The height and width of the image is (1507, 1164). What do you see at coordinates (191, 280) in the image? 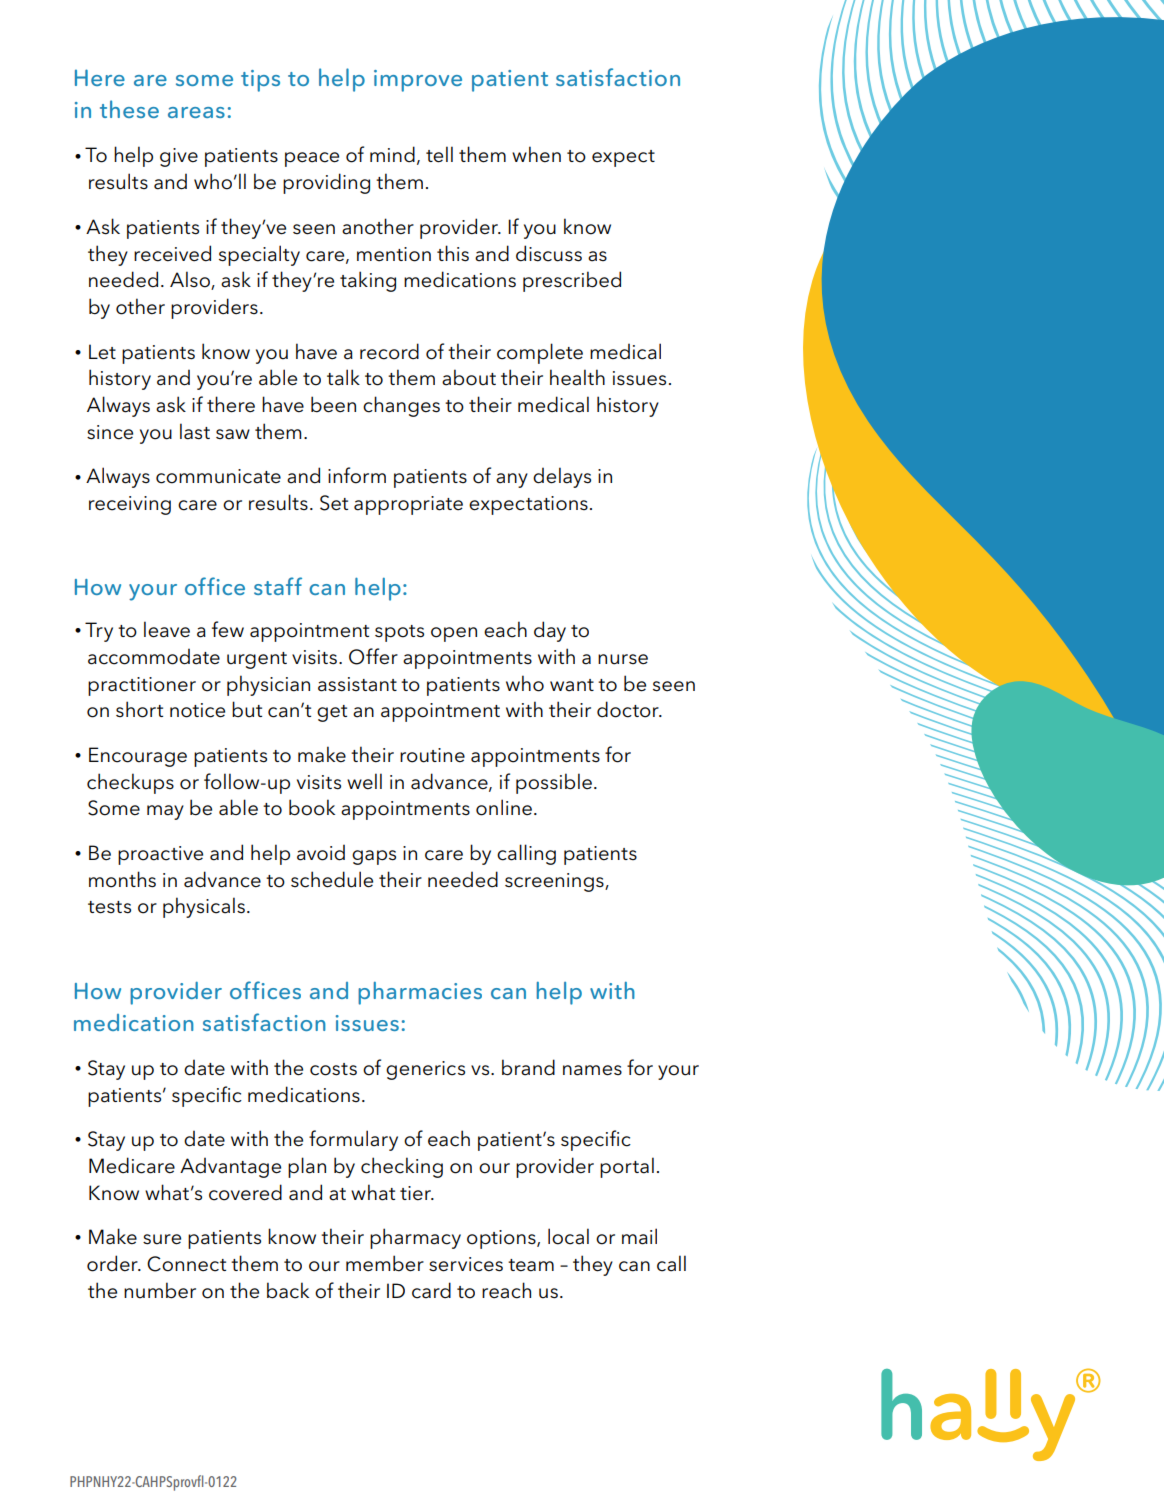
I see `Also` at bounding box center [191, 280].
